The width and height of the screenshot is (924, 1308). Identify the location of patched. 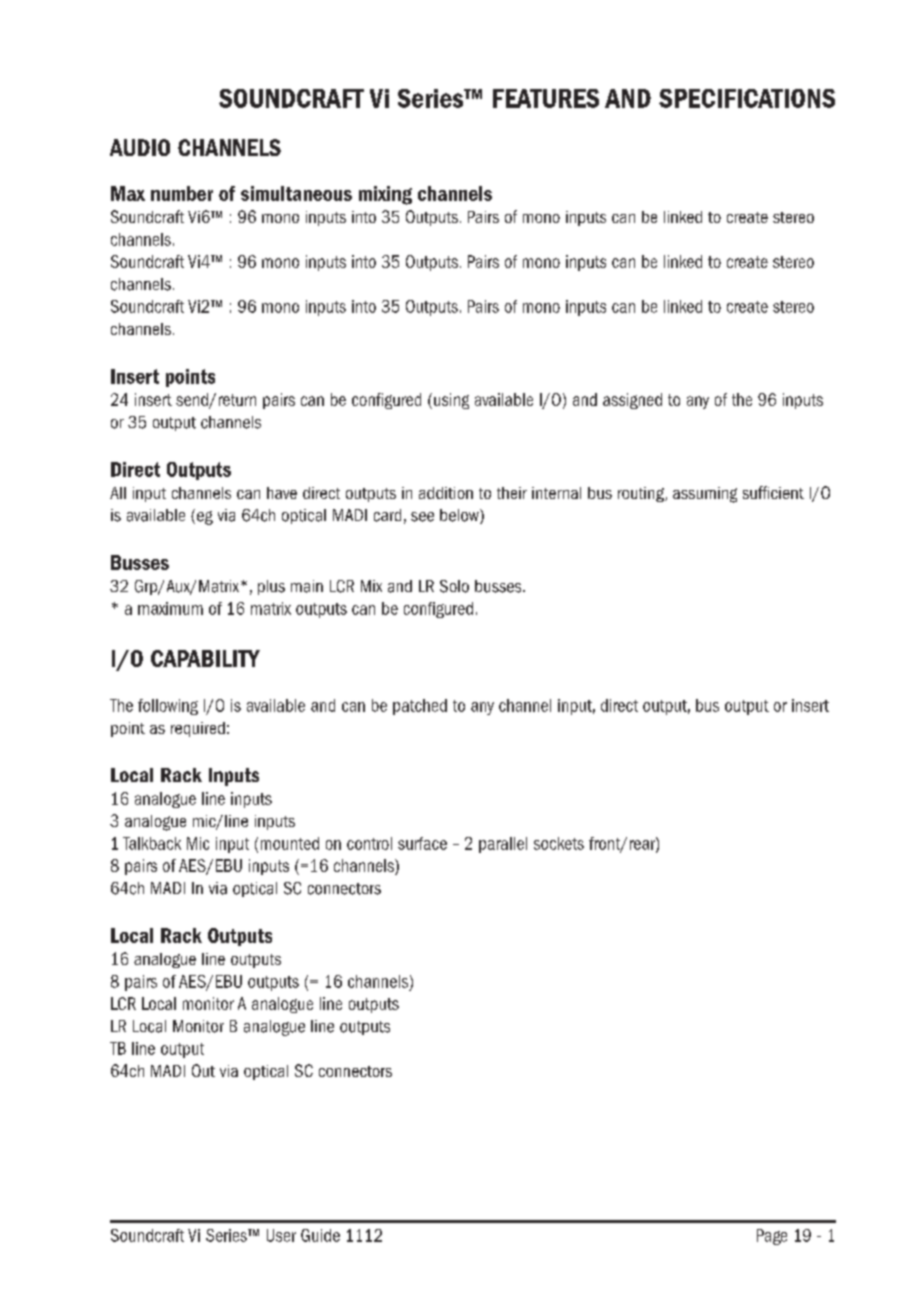
(420, 707).
